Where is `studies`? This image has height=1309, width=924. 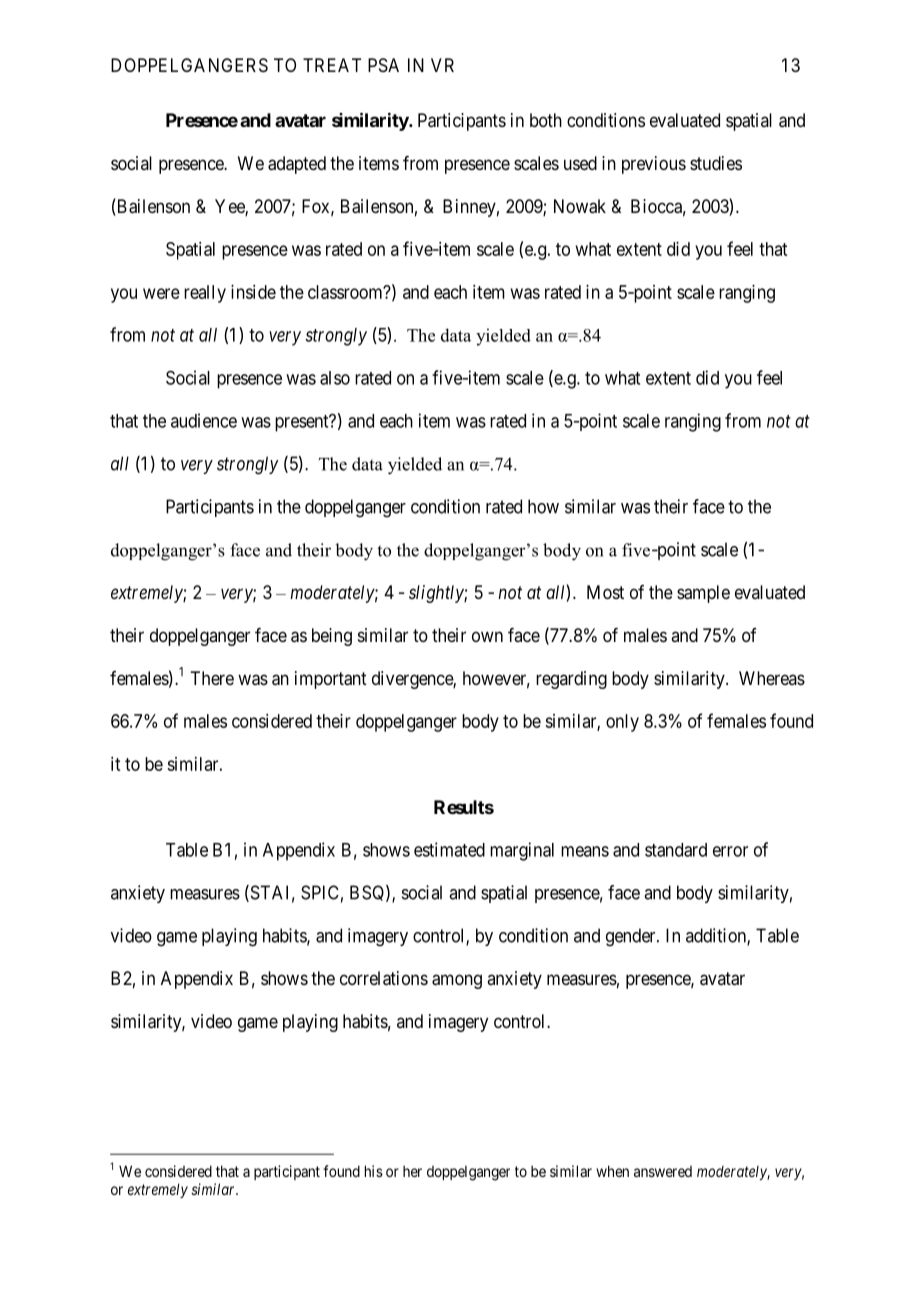
studies is located at coordinates (716, 163).
